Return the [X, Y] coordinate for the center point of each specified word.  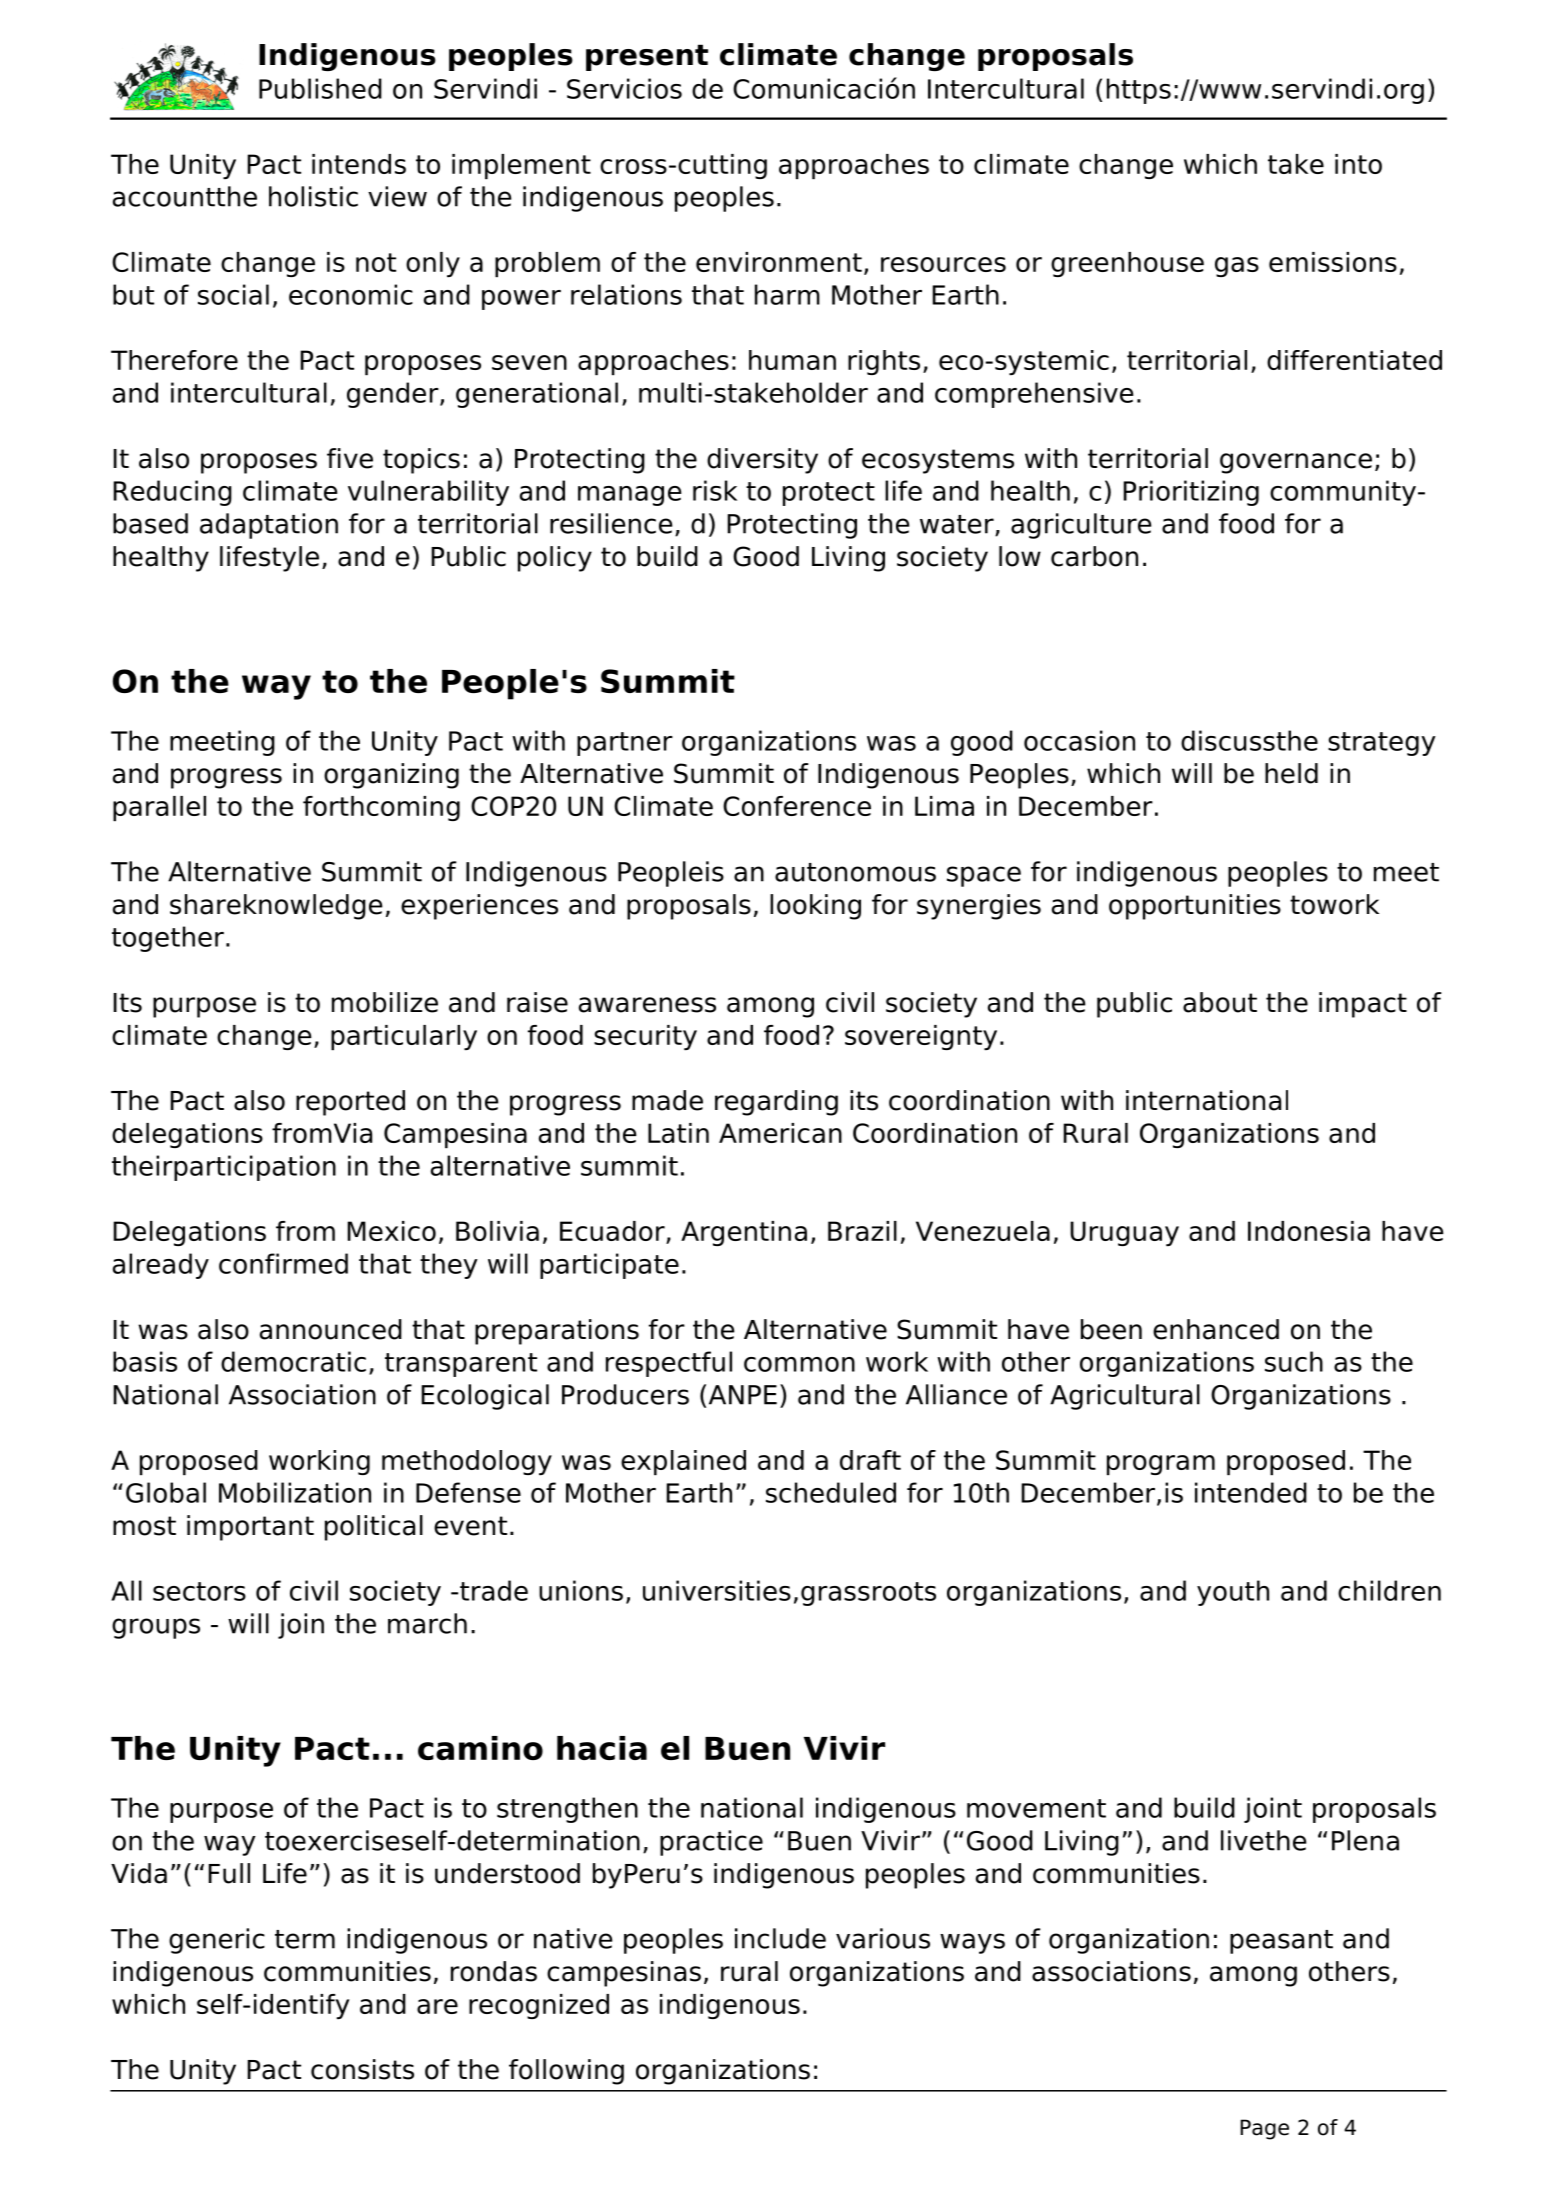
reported [350, 1103]
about [1220, 1002]
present [647, 57]
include [780, 1938]
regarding [776, 1103]
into [1358, 164]
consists [362, 2069]
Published [320, 88]
